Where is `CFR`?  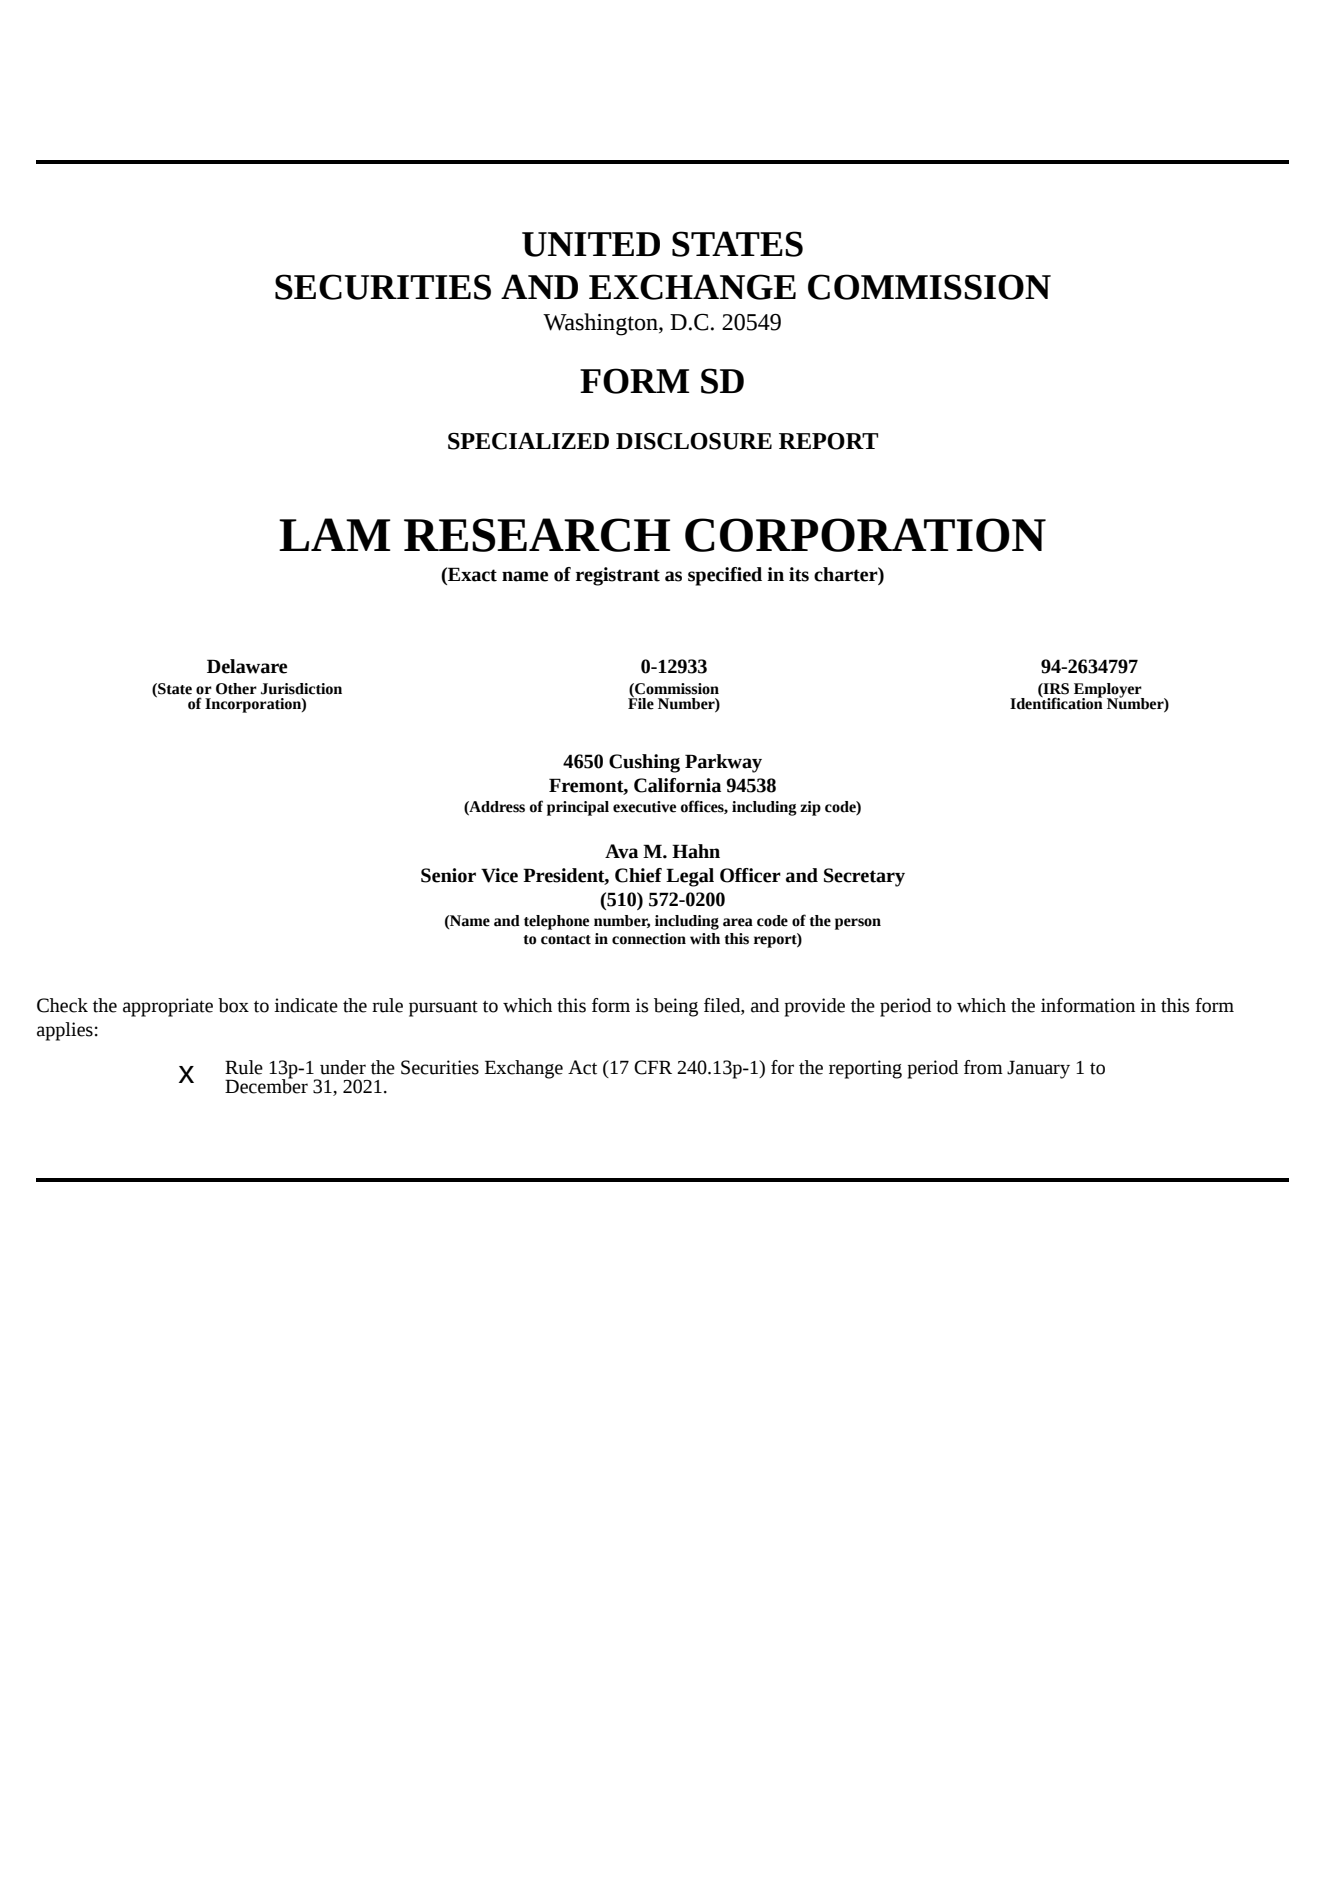
CFR is located at coordinates (653, 1067).
